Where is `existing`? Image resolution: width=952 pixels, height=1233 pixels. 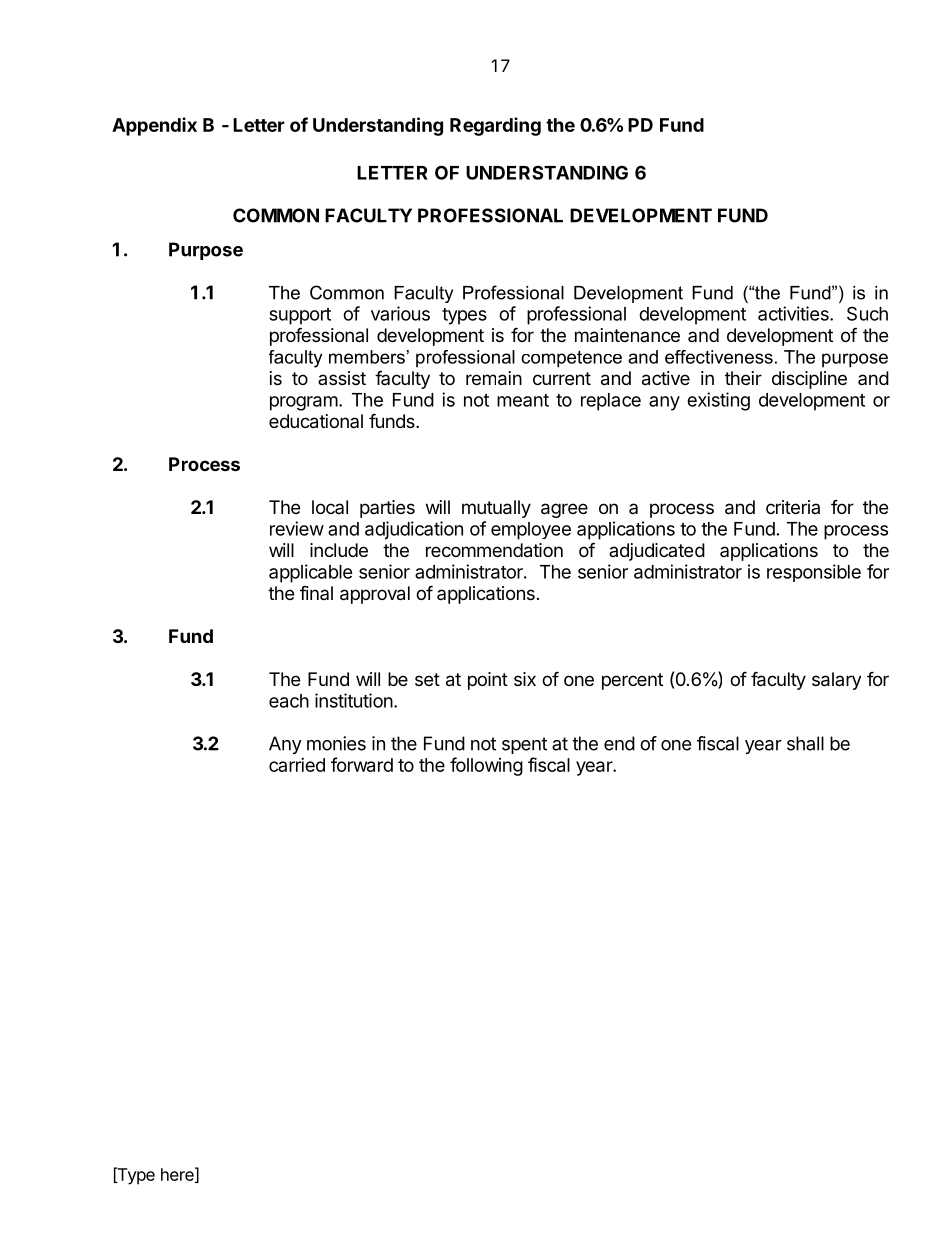
existing is located at coordinates (718, 401).
